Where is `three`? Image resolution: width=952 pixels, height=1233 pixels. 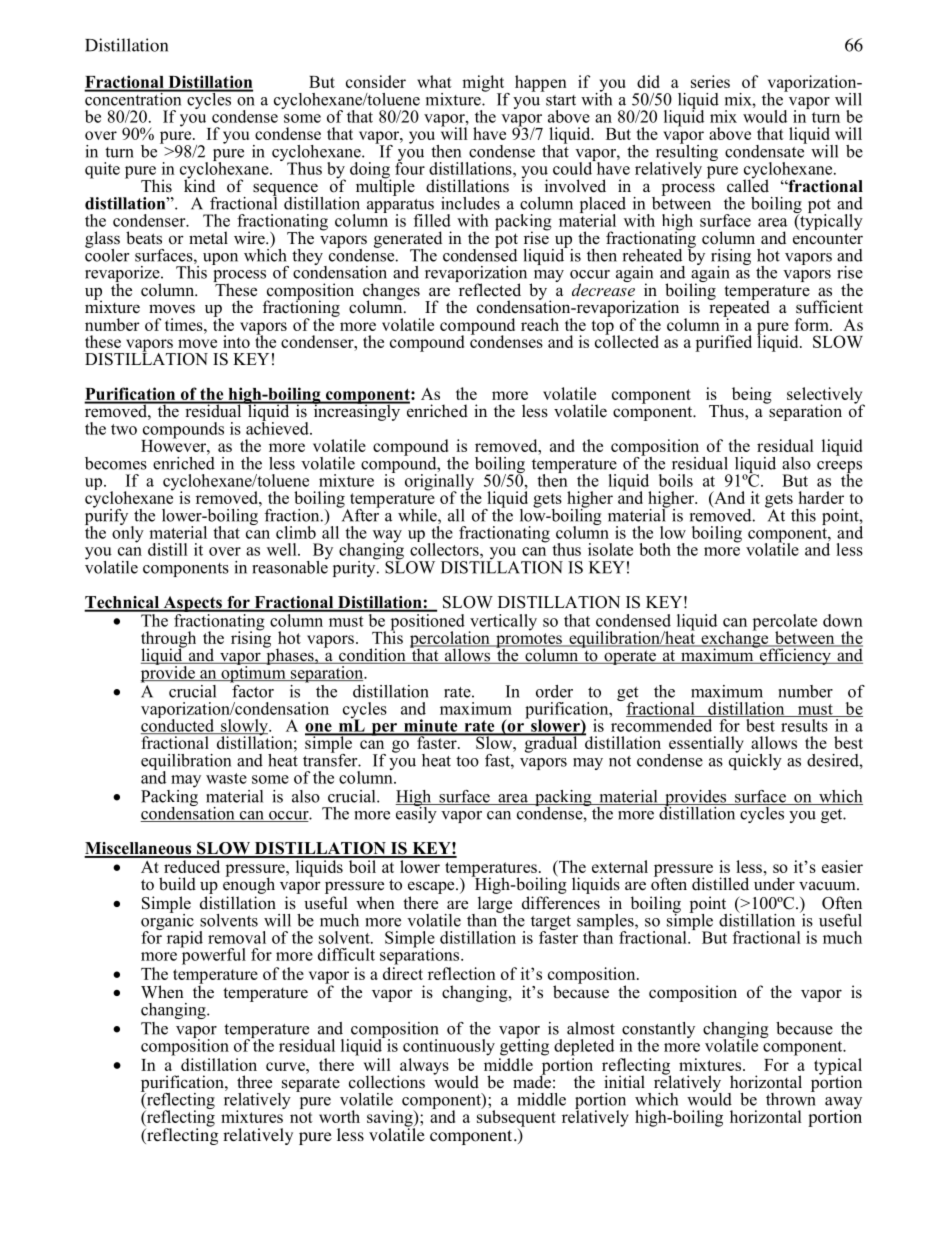 three is located at coordinates (254, 1082).
